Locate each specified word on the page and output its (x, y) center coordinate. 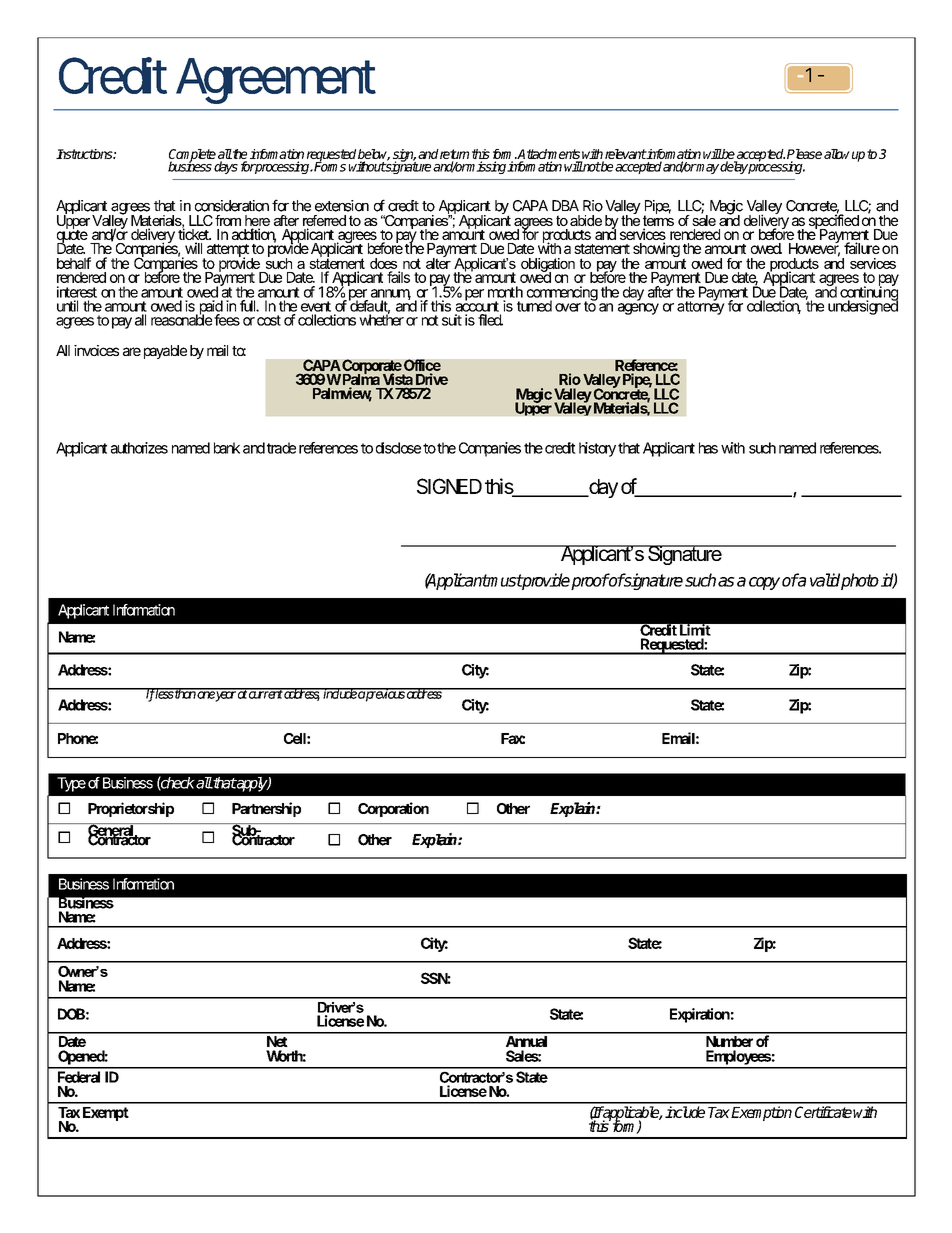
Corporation (393, 809)
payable (165, 352)
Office (422, 365)
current (265, 694)
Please (804, 155)
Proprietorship (131, 809)
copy (764, 583)
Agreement (276, 81)
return (454, 155)
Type (71, 784)
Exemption (761, 1113)
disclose (398, 448)
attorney (701, 307)
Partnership (266, 809)
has (708, 448)
